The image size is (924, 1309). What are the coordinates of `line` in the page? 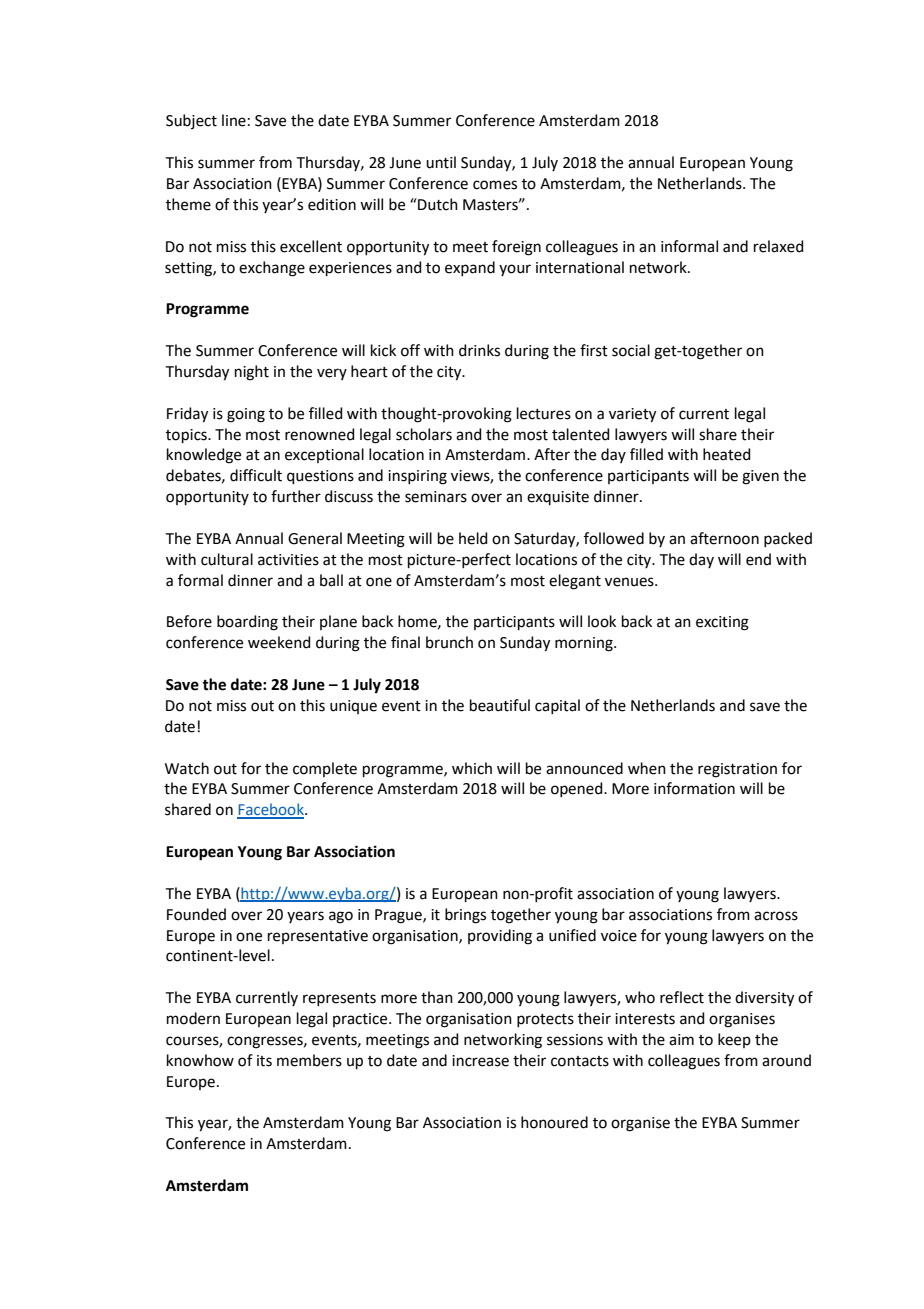 It's located at (234, 120).
